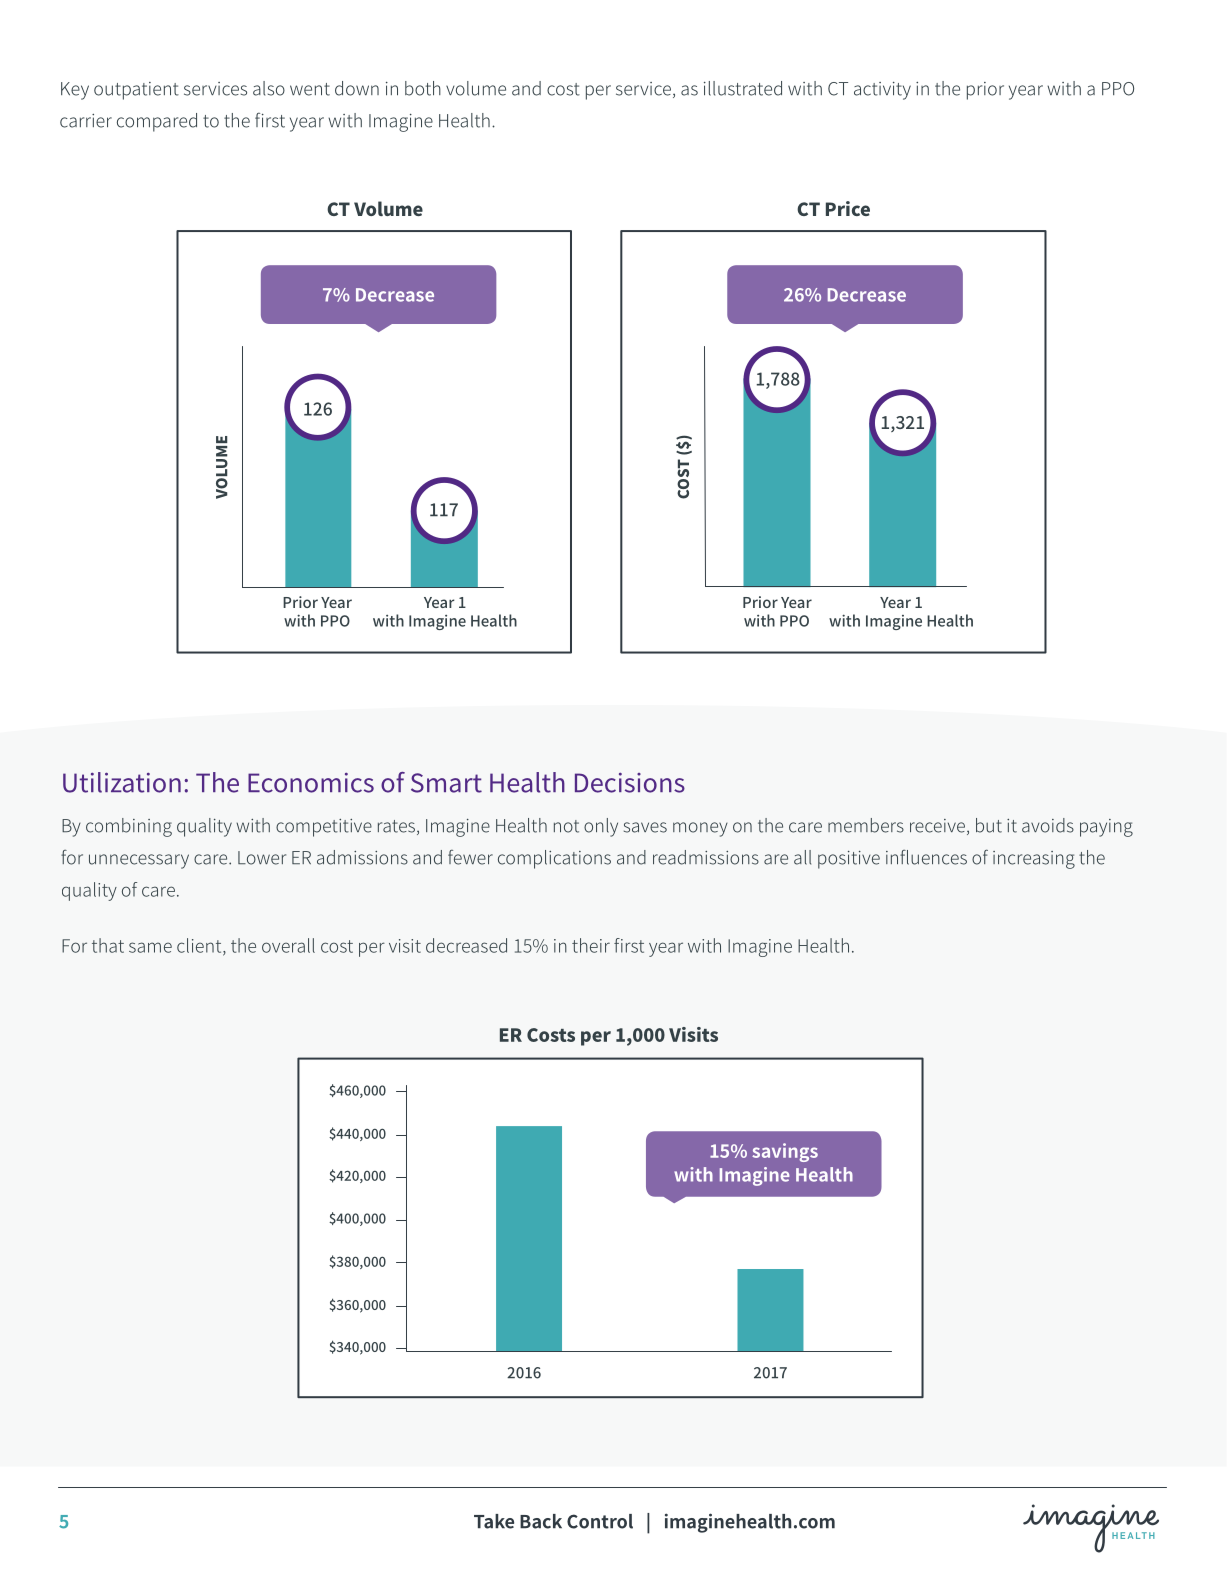 This page has width=1227, height=1588. What do you see at coordinates (743, 88) in the page?
I see `illustrated` at bounding box center [743, 88].
